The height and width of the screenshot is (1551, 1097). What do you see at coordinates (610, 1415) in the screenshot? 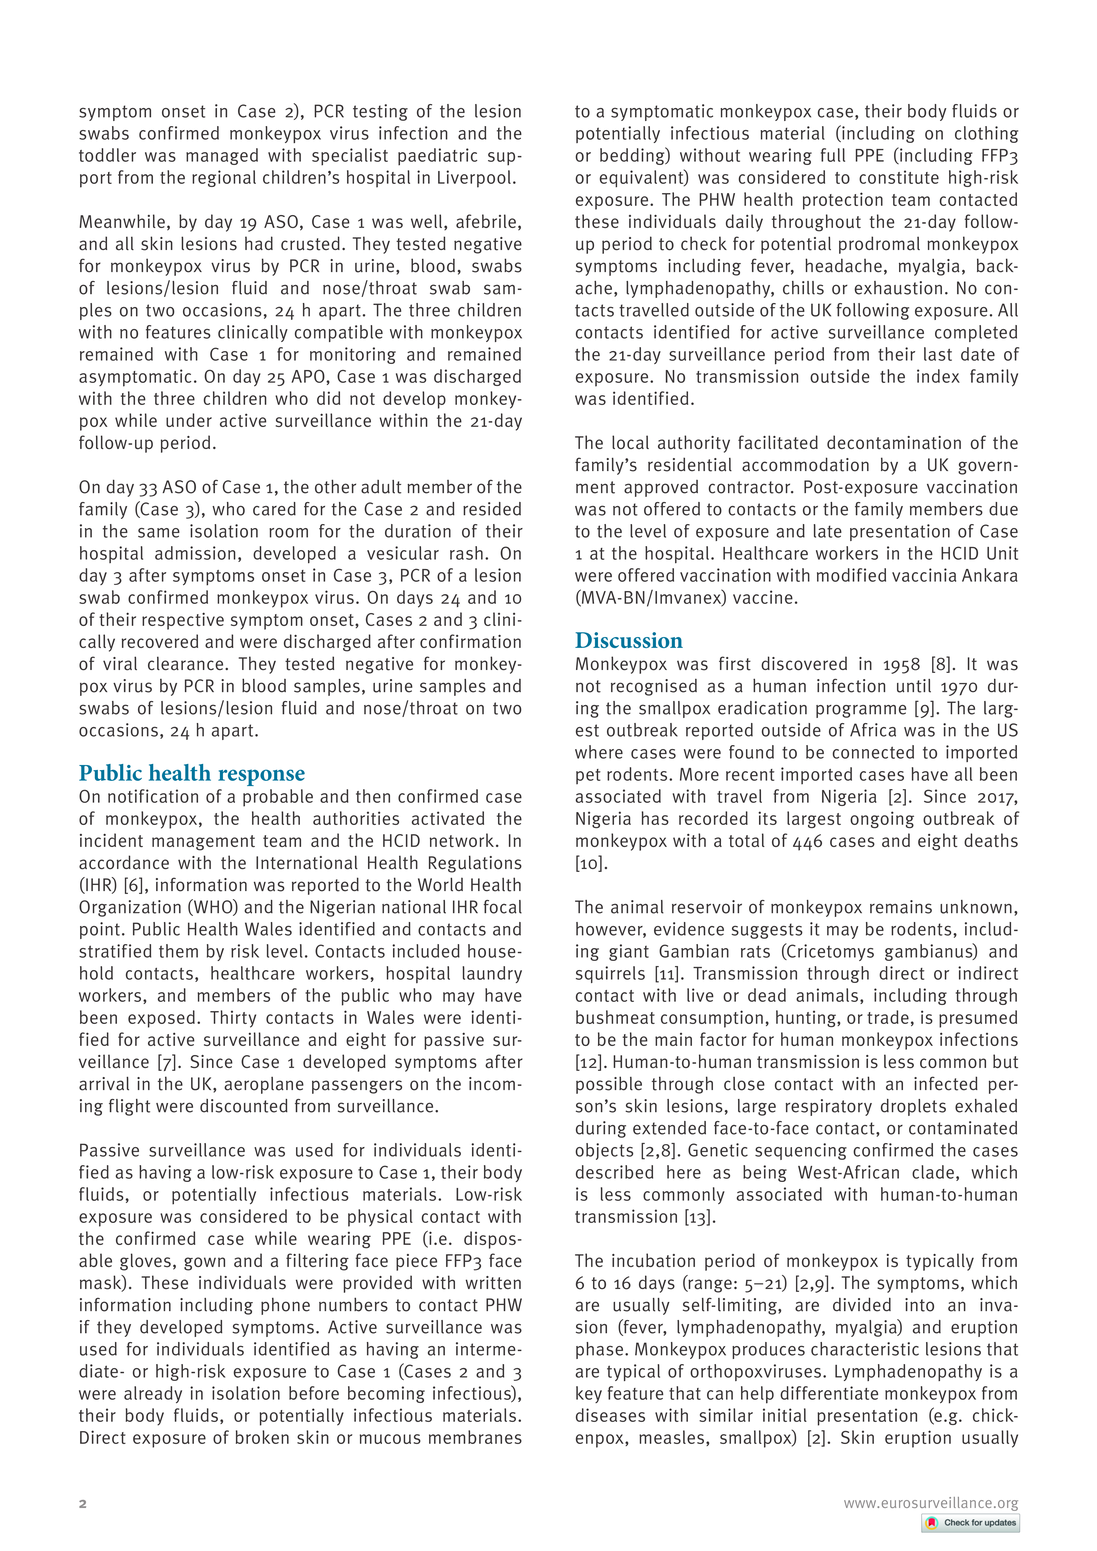
I see `diseases` at bounding box center [610, 1415].
